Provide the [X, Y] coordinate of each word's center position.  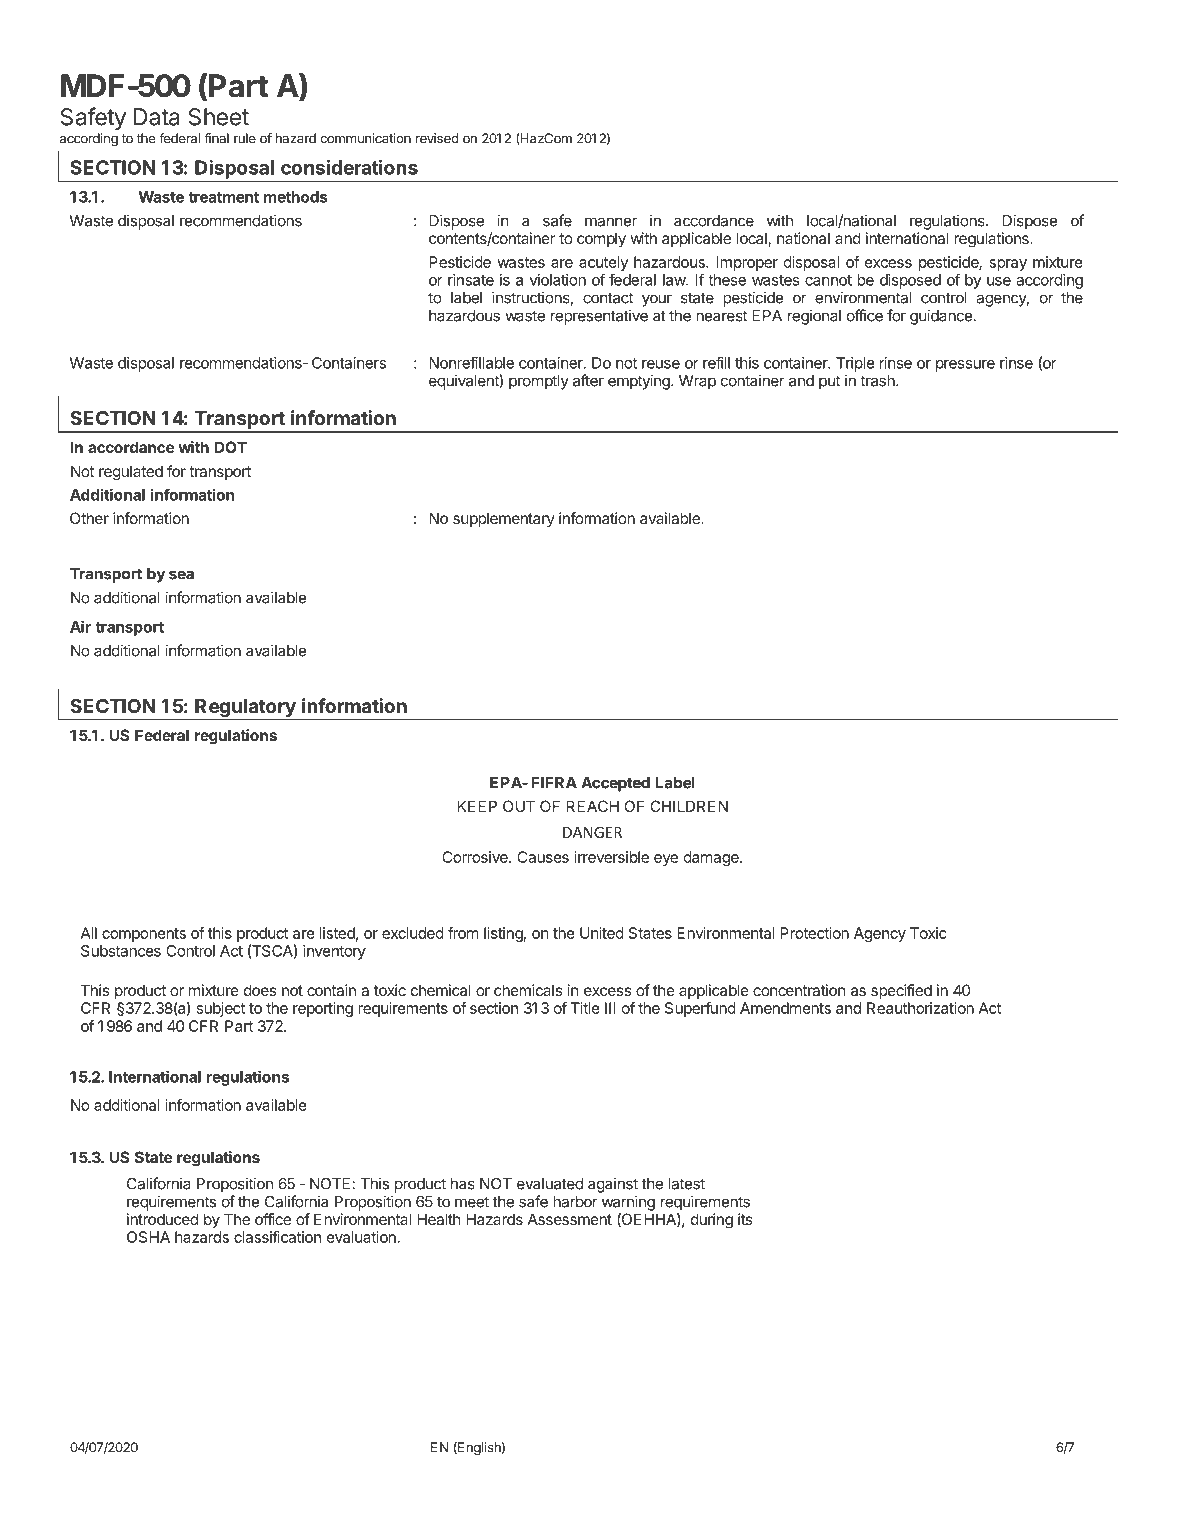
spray [1008, 265]
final [216, 138]
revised [437, 138]
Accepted [615, 784]
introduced [162, 1219]
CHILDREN [689, 806]
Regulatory [245, 709]
